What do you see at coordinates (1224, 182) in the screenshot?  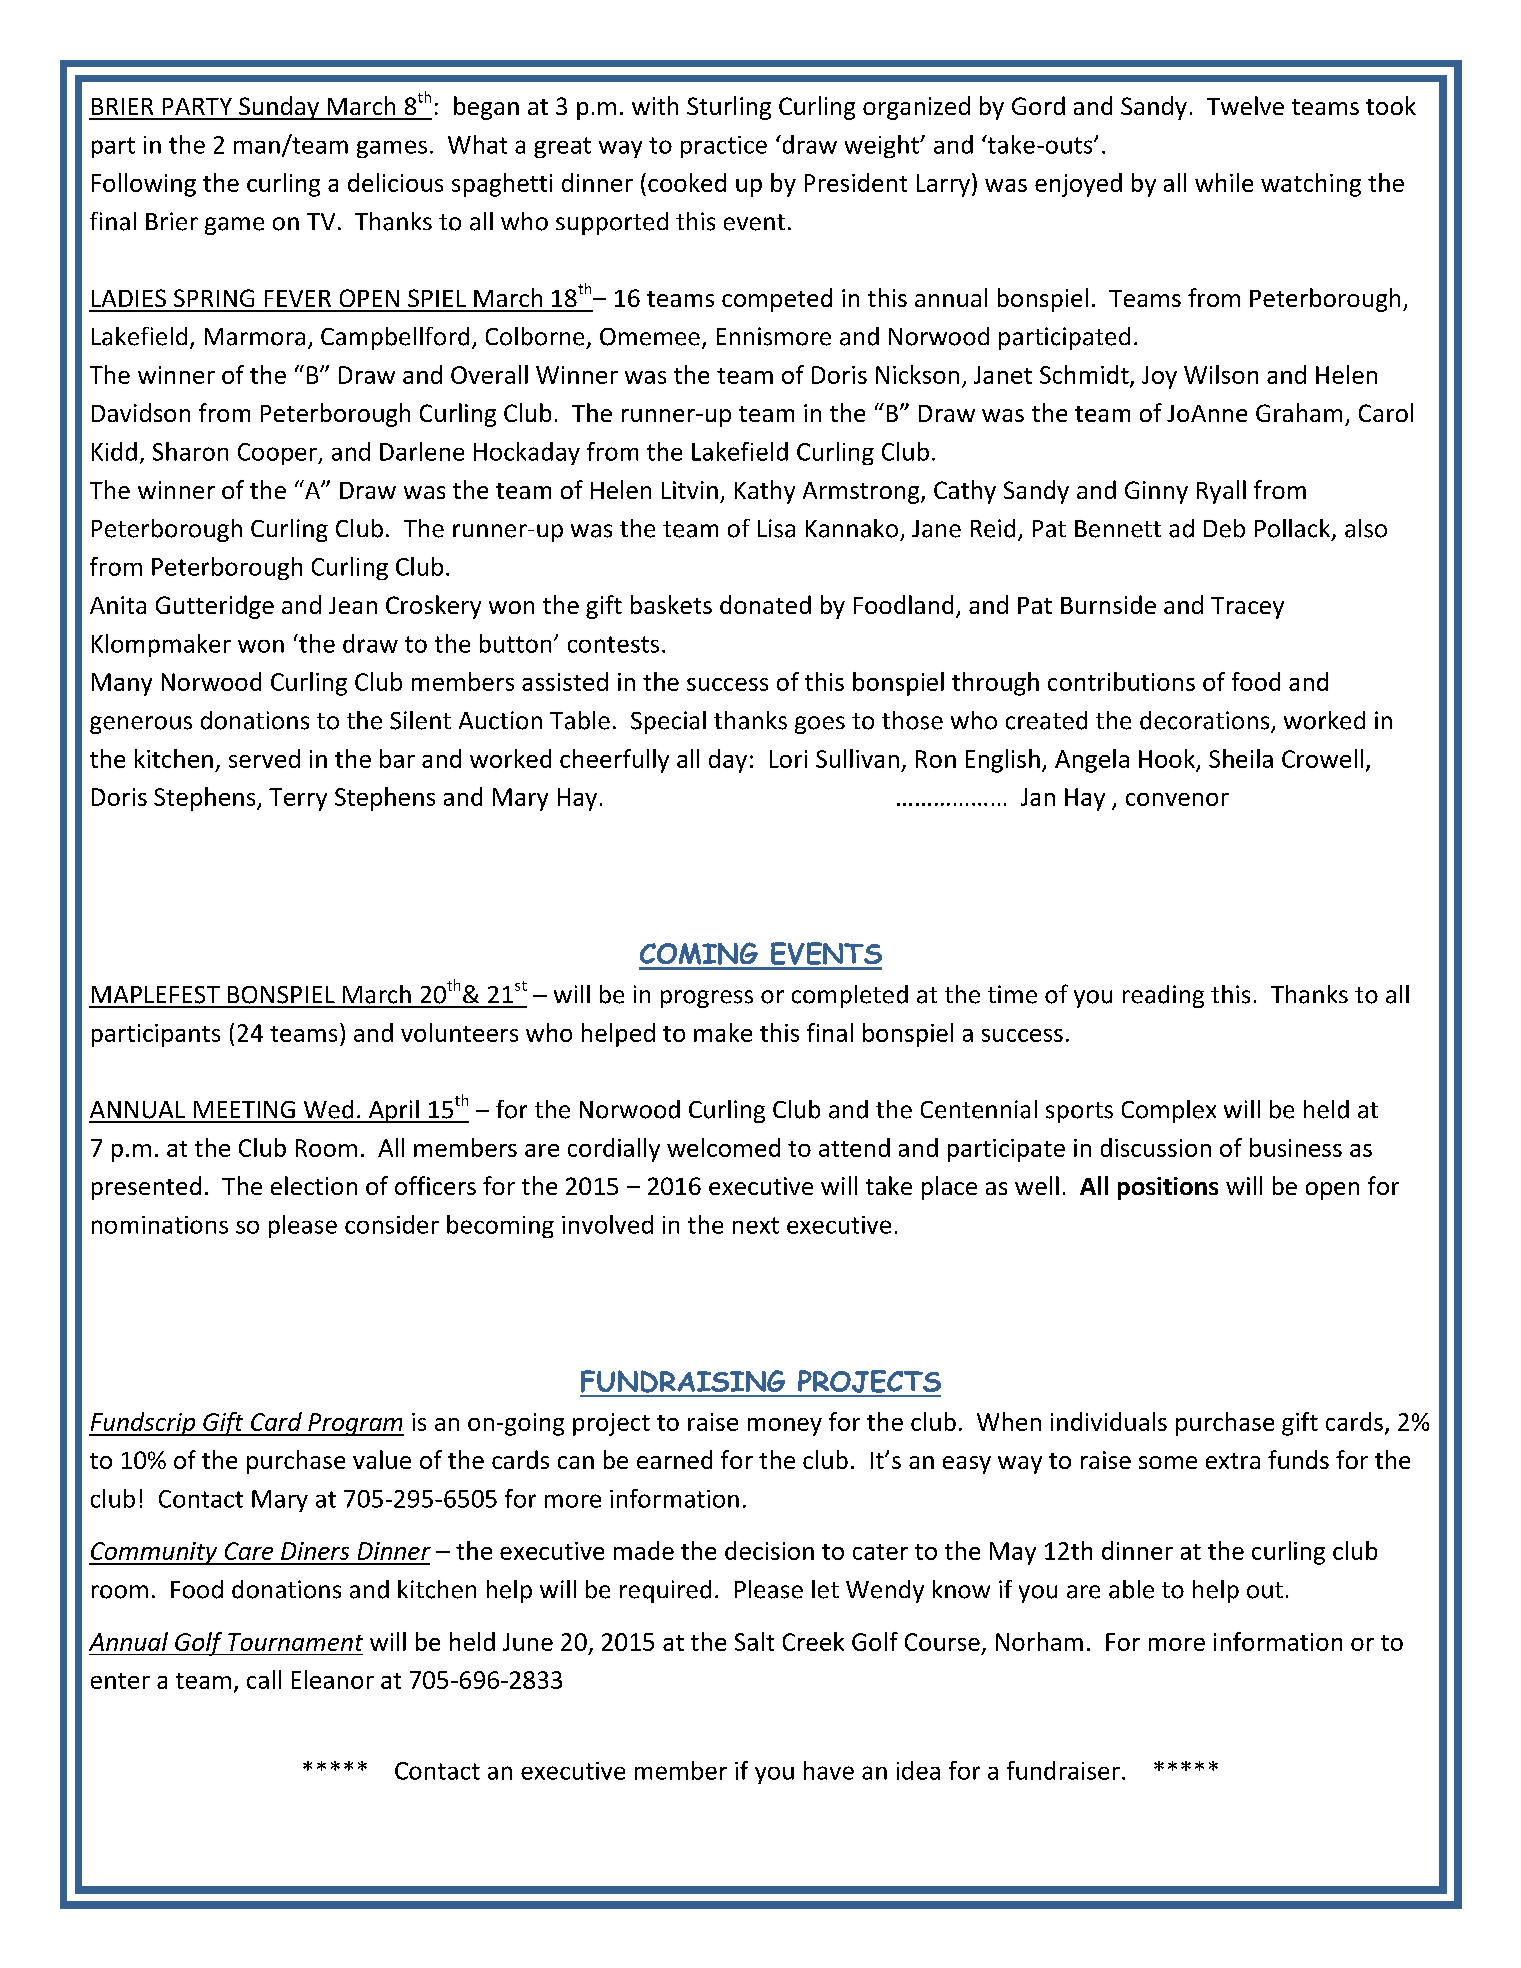 I see `while` at bounding box center [1224, 182].
